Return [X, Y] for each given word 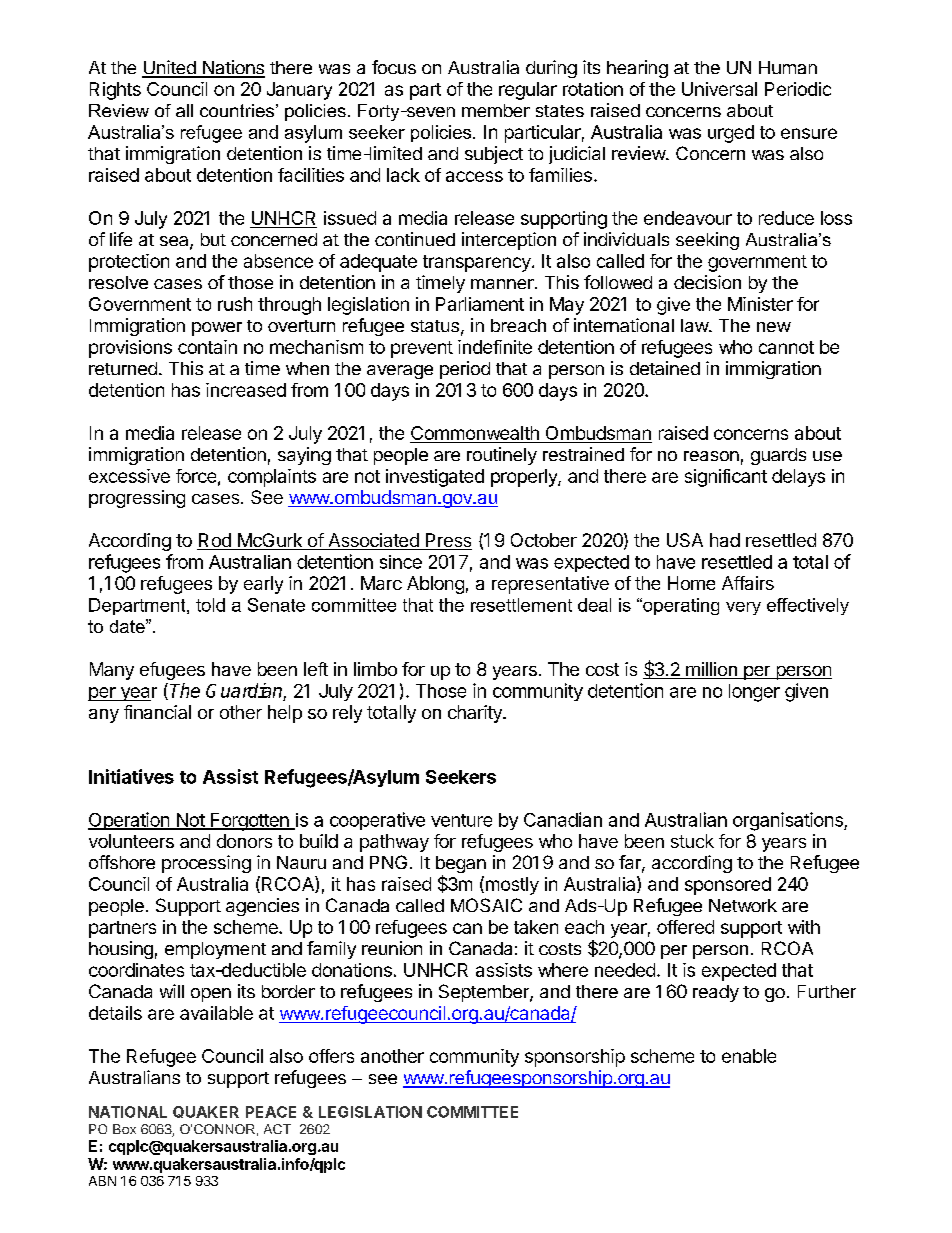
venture [461, 820]
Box [124, 1129]
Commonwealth [475, 433]
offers [331, 1056]
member [496, 110]
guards [778, 456]
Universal [719, 89]
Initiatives [131, 776]
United [170, 68]
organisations [789, 821]
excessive [129, 476]
